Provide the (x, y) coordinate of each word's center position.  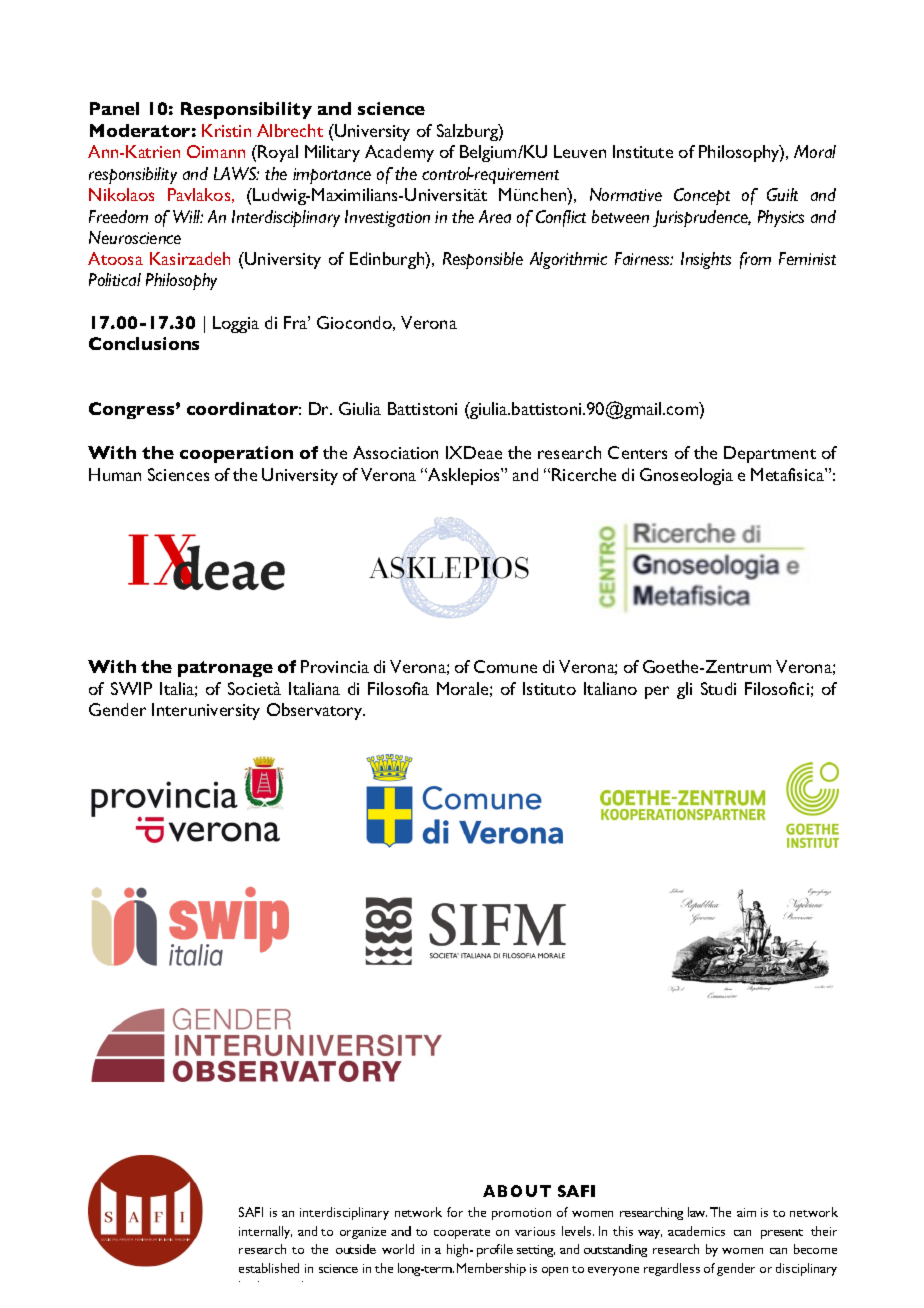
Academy (399, 153)
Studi (718, 688)
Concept (702, 196)
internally (265, 1232)
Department (770, 454)
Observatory (316, 711)
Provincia (335, 666)
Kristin (226, 130)
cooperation (236, 454)
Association (395, 452)
